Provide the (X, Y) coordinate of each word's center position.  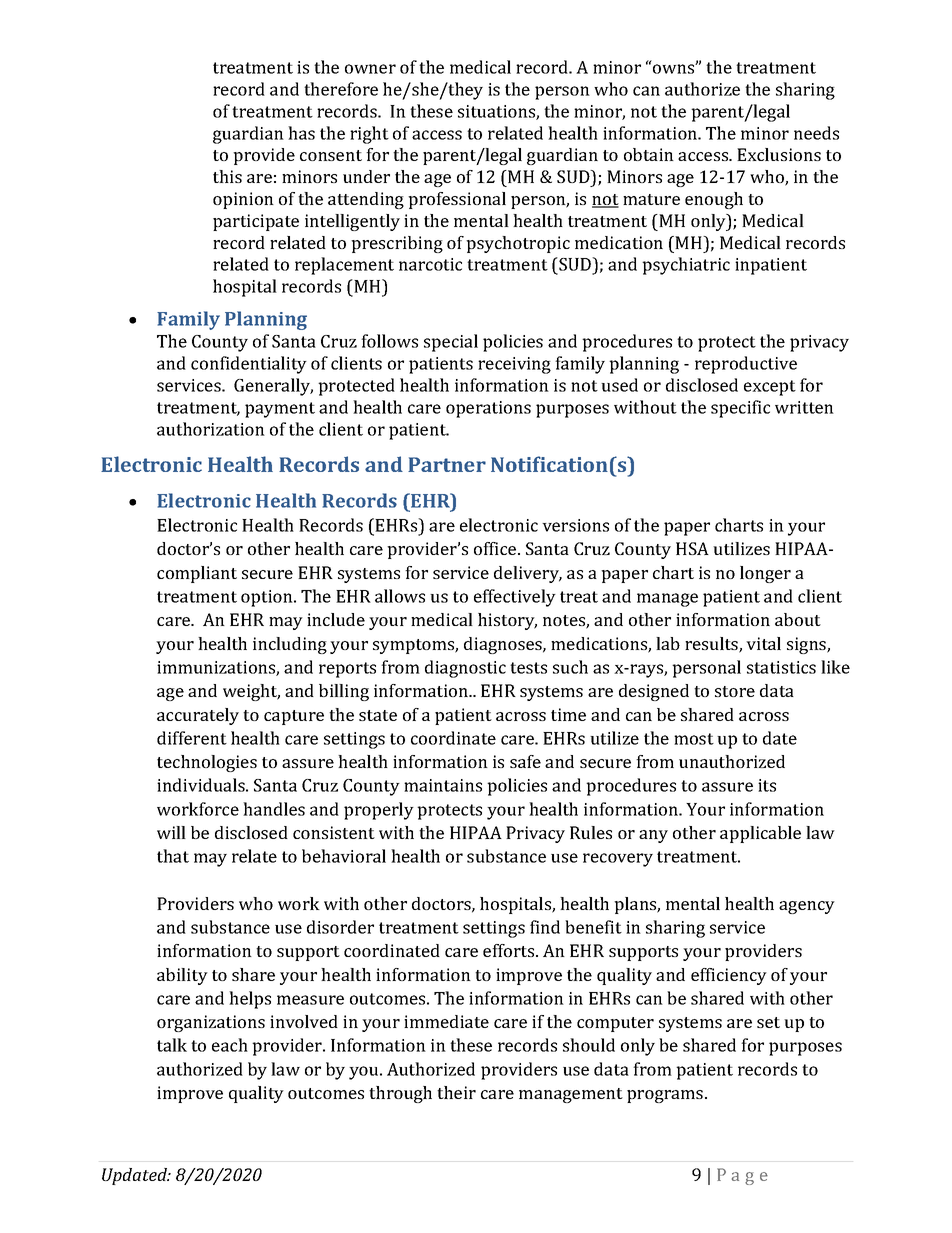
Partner (447, 464)
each (230, 1045)
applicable (760, 834)
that (173, 856)
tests (528, 668)
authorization (211, 429)
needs (816, 133)
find (545, 927)
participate (256, 222)
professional (457, 200)
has (301, 133)
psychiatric (686, 266)
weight (251, 692)
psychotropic (518, 244)
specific (740, 409)
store (735, 691)
